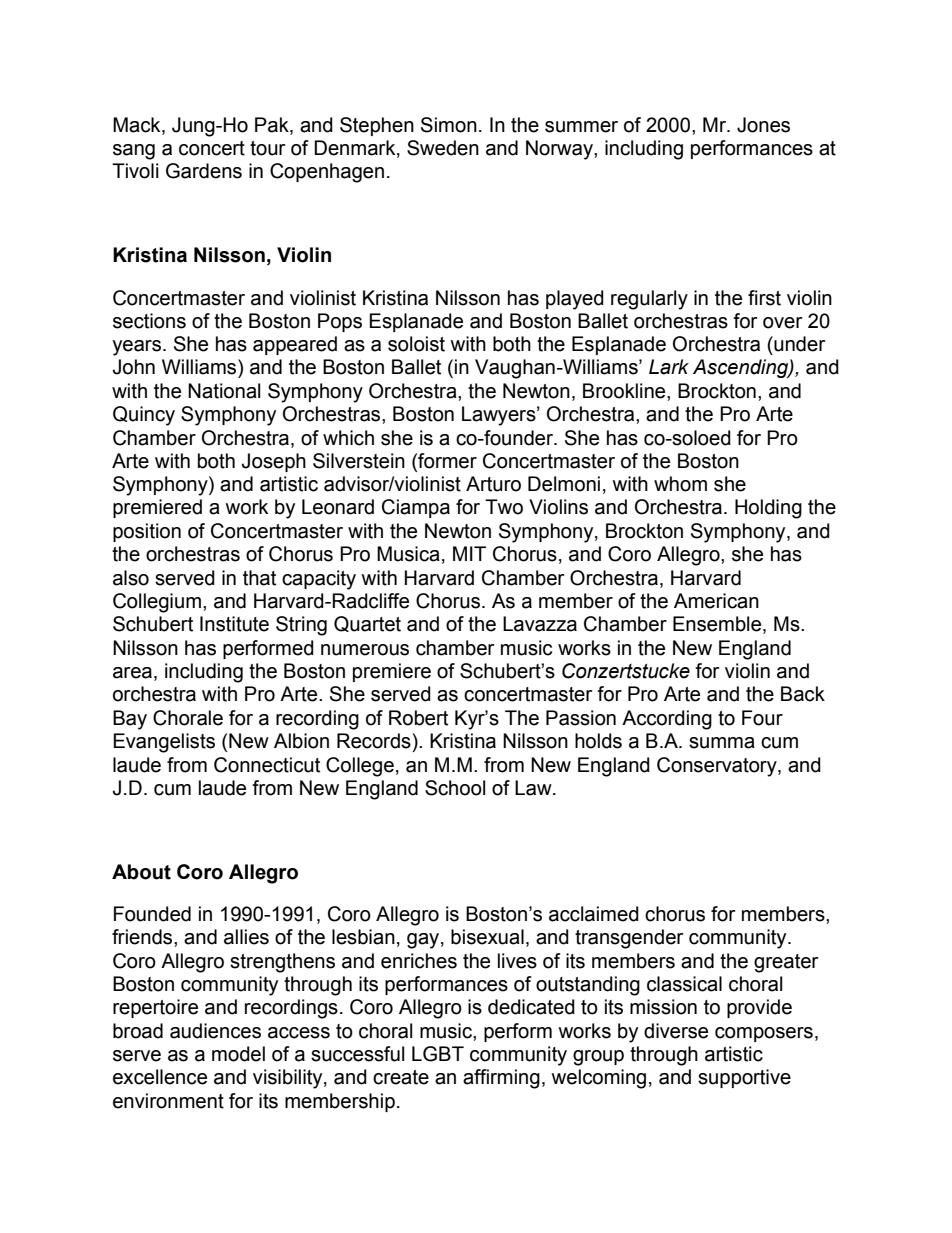 This screenshot has height=1233, width=952. What do you see at coordinates (744, 1078) in the screenshot?
I see `supportive` at bounding box center [744, 1078].
